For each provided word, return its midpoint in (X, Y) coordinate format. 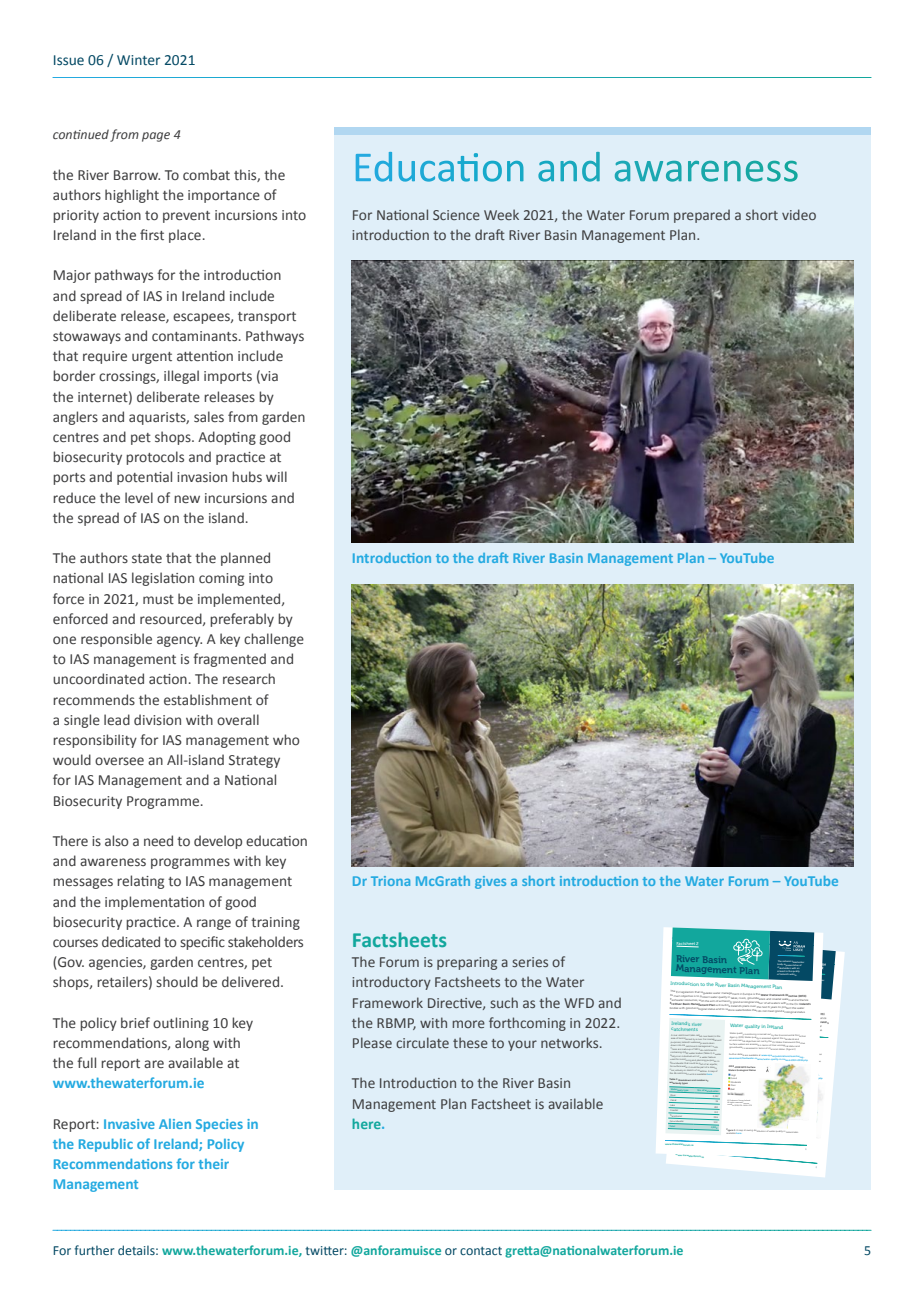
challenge (274, 640)
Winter (138, 60)
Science (456, 215)
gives (490, 882)
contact (481, 1251)
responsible (116, 640)
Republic (106, 1145)
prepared (702, 216)
